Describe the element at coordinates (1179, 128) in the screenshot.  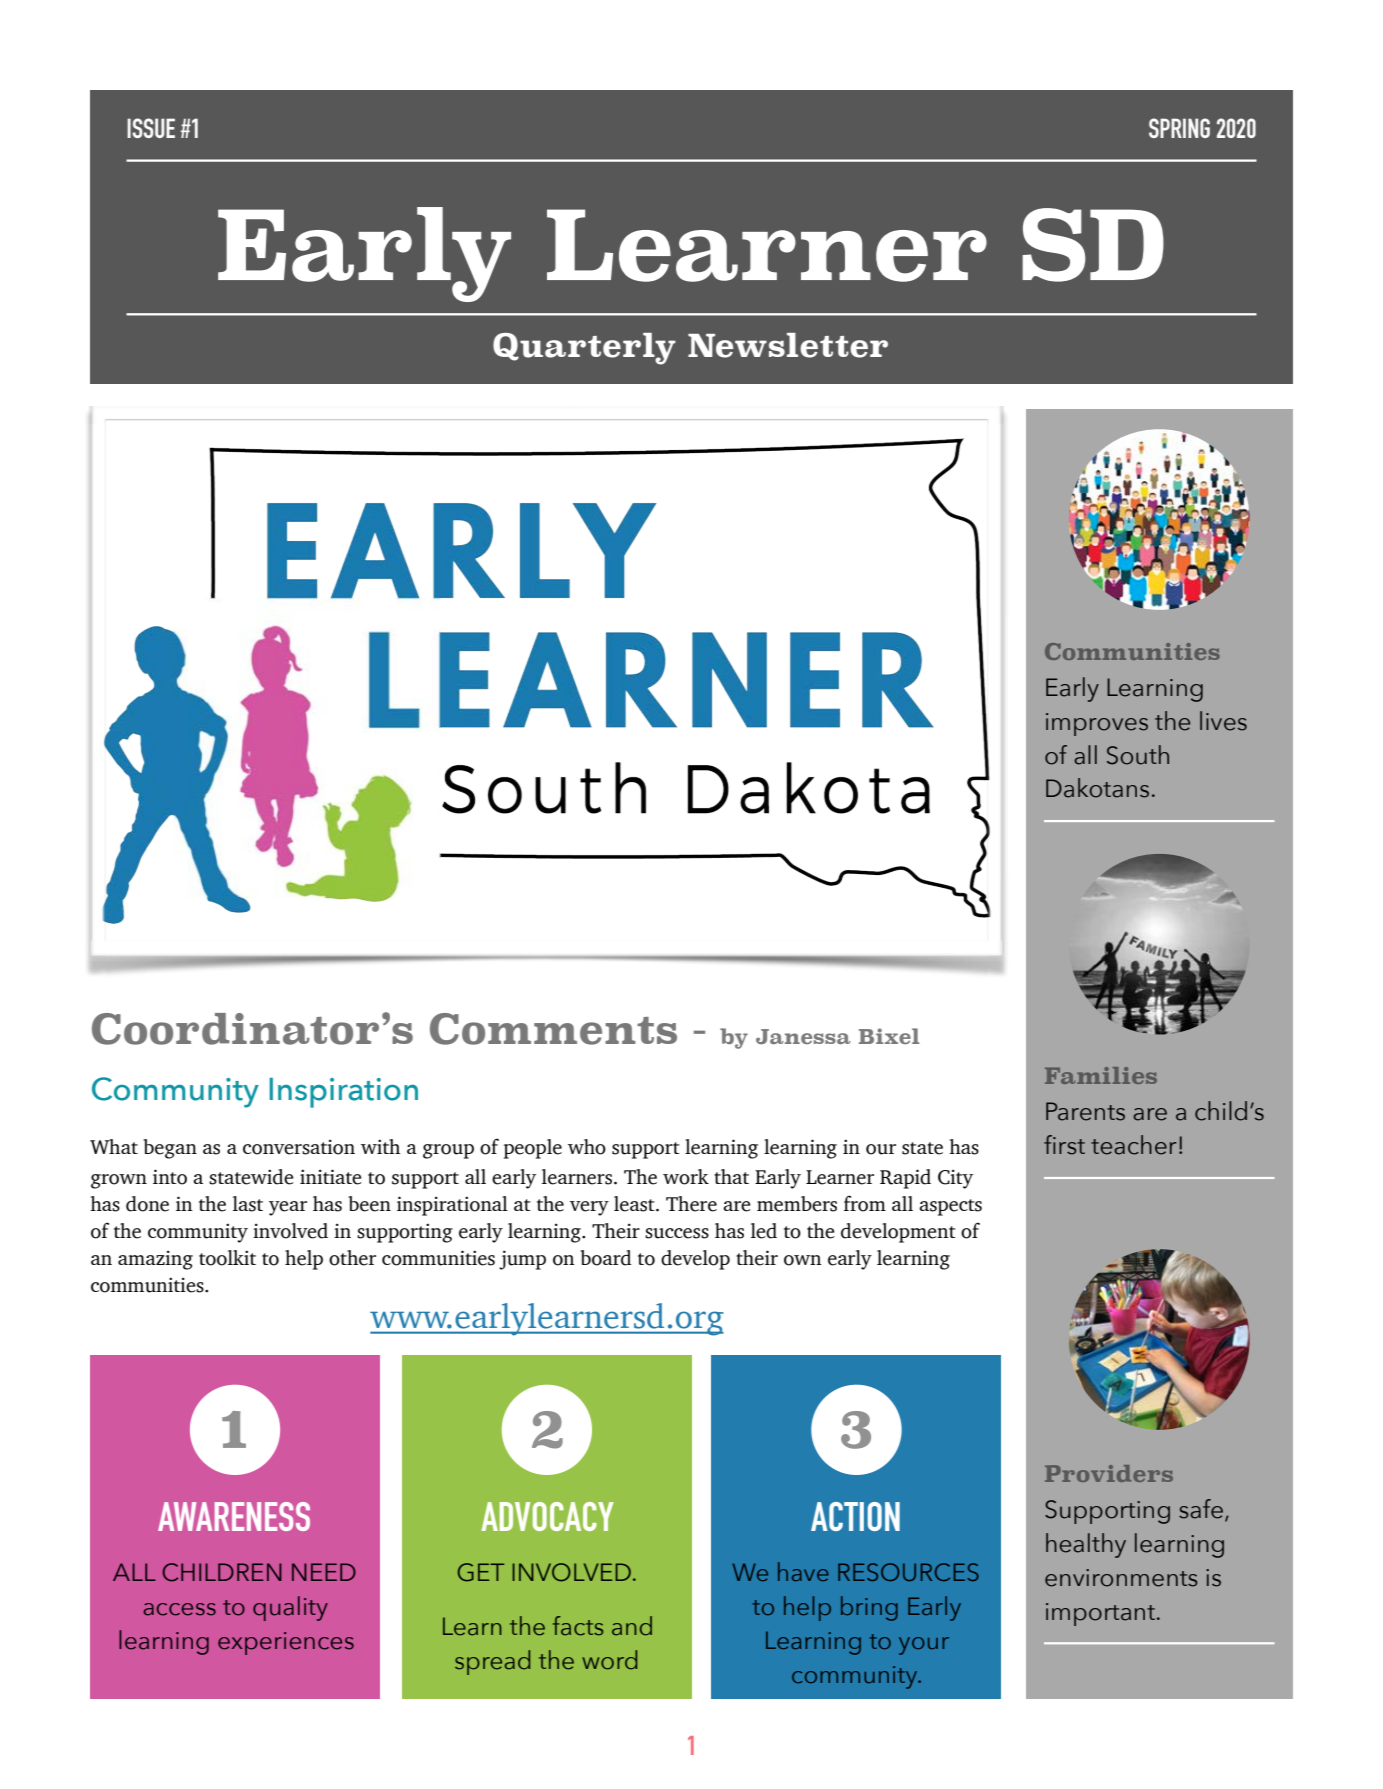
I see `SPRING` at that location.
